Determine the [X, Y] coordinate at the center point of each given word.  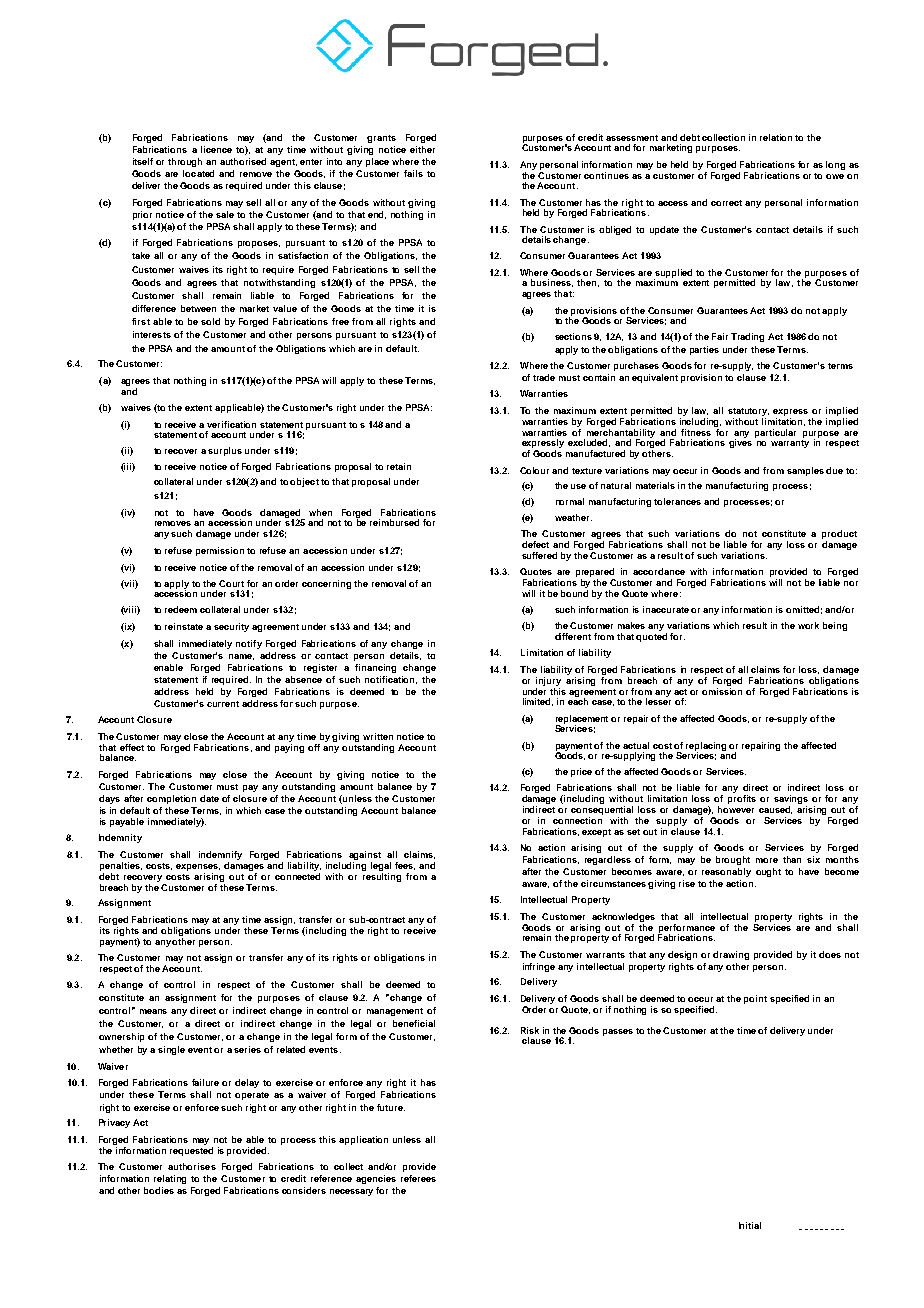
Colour [534, 470]
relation [776, 137]
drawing [731, 955]
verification [231, 424]
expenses [198, 867]
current [223, 704]
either [422, 149]
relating [170, 1179]
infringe [539, 967]
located [198, 173]
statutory [748, 412]
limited [538, 702]
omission [722, 690]
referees [418, 1178]
